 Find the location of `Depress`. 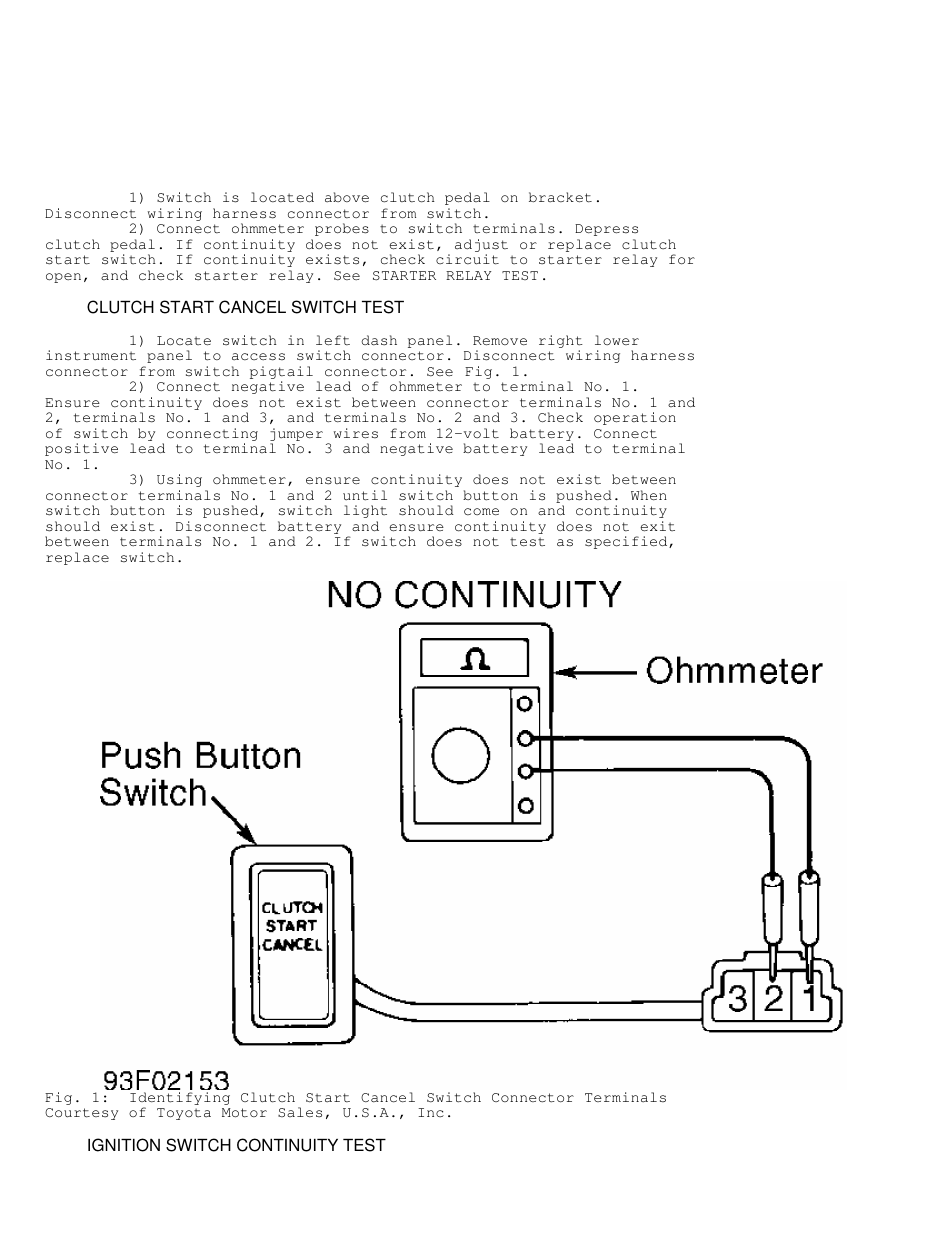

Depress is located at coordinates (606, 230).
